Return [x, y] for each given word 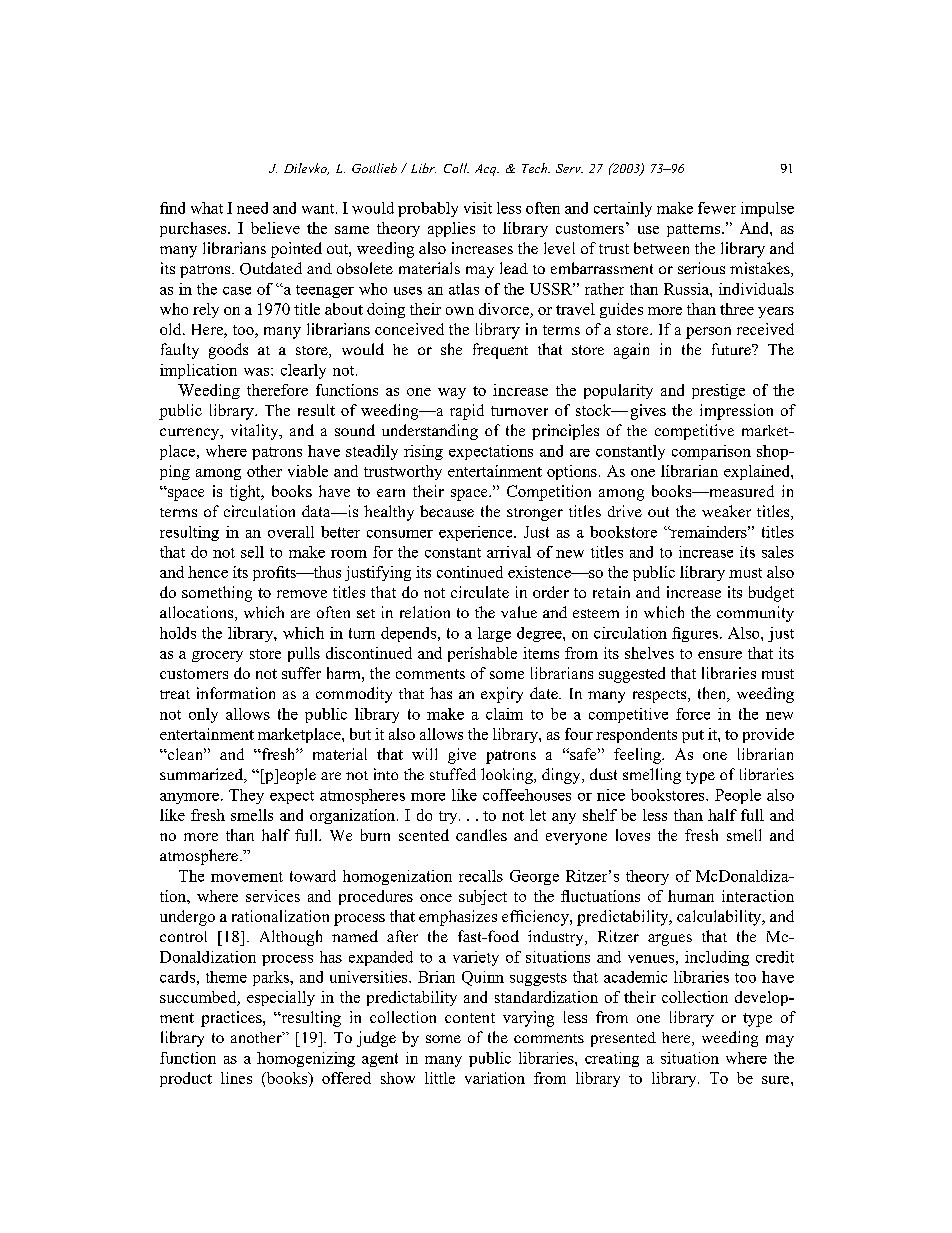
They [246, 796]
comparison [711, 452]
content [470, 1018]
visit [478, 208]
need [252, 208]
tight [246, 493]
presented [623, 1039]
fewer [717, 208]
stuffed [453, 774]
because [447, 511]
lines [236, 1078]
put [693, 736]
